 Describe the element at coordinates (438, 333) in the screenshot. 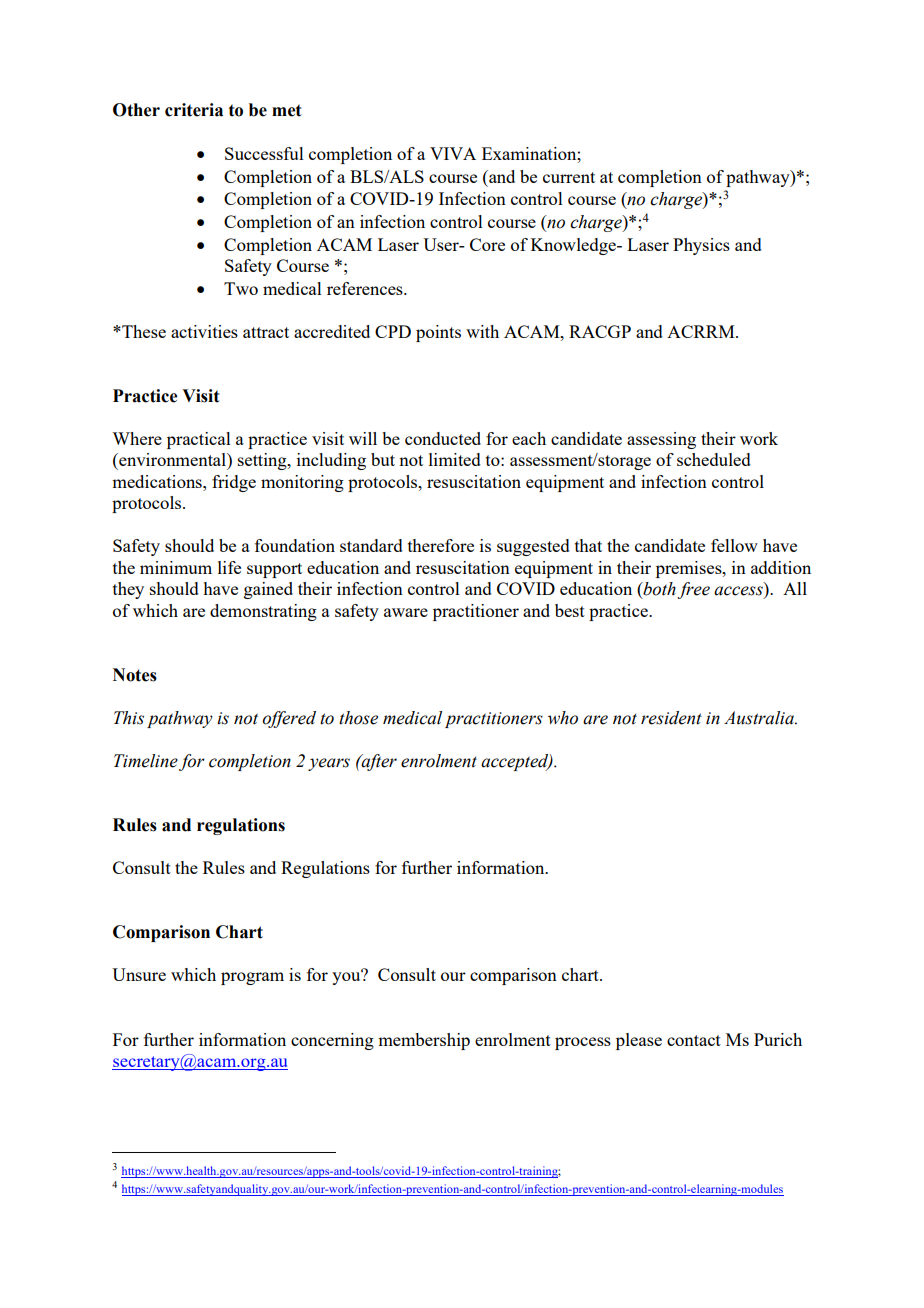

I see `points` at that location.
